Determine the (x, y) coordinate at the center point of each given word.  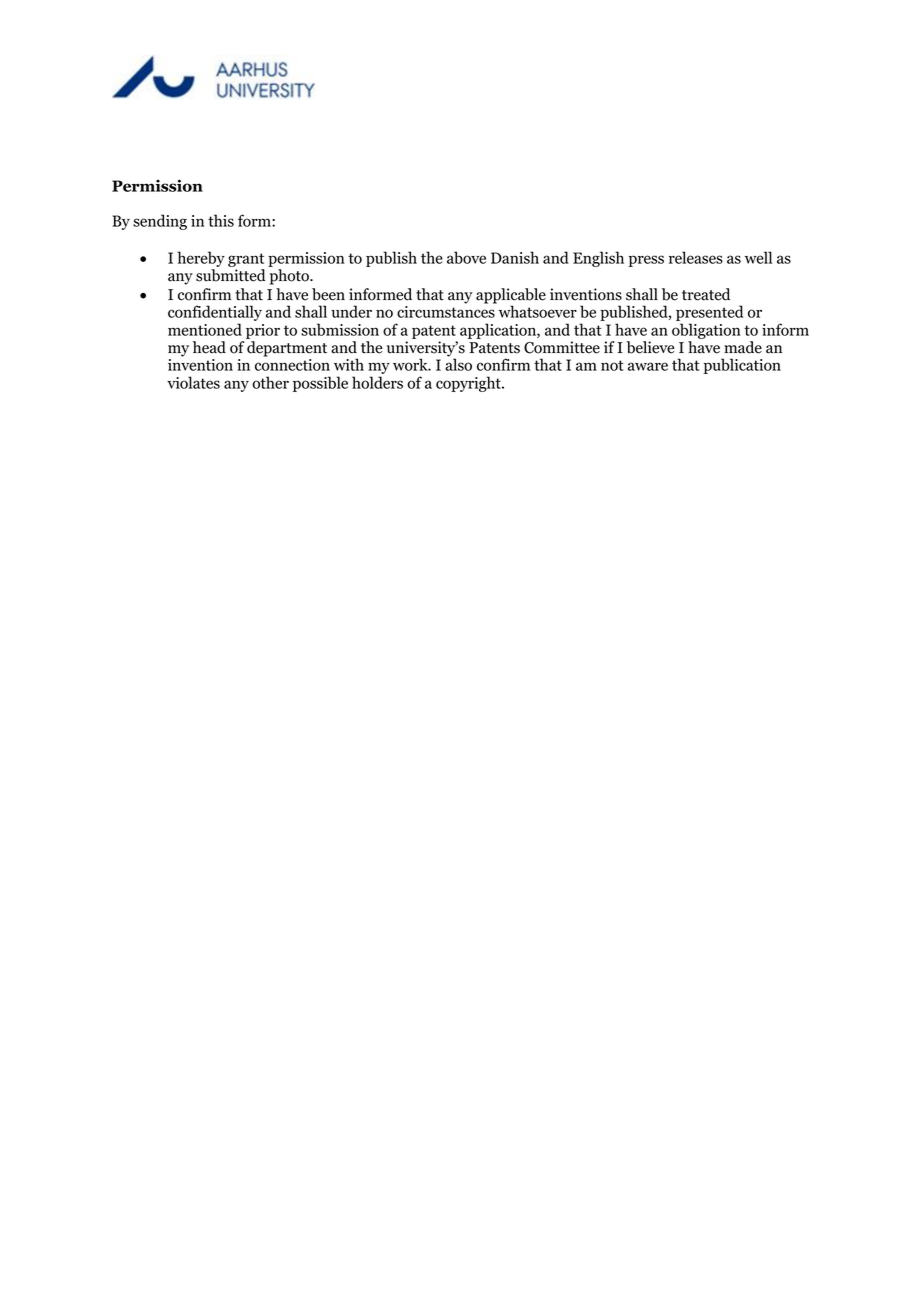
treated (706, 294)
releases (696, 257)
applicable (511, 297)
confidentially (215, 314)
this (221, 220)
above (466, 257)
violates (193, 382)
